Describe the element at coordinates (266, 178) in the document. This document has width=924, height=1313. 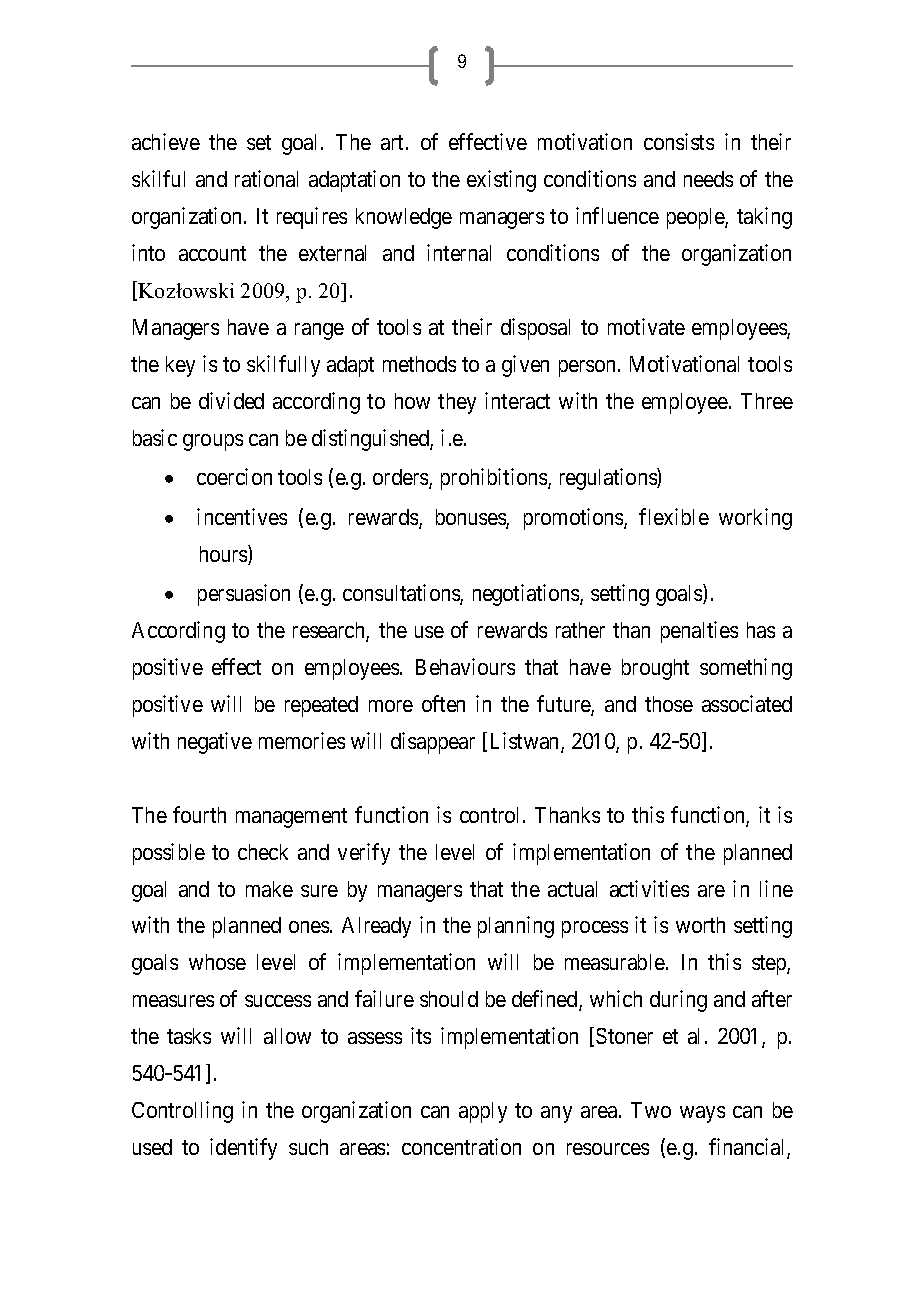
I see `rational` at that location.
